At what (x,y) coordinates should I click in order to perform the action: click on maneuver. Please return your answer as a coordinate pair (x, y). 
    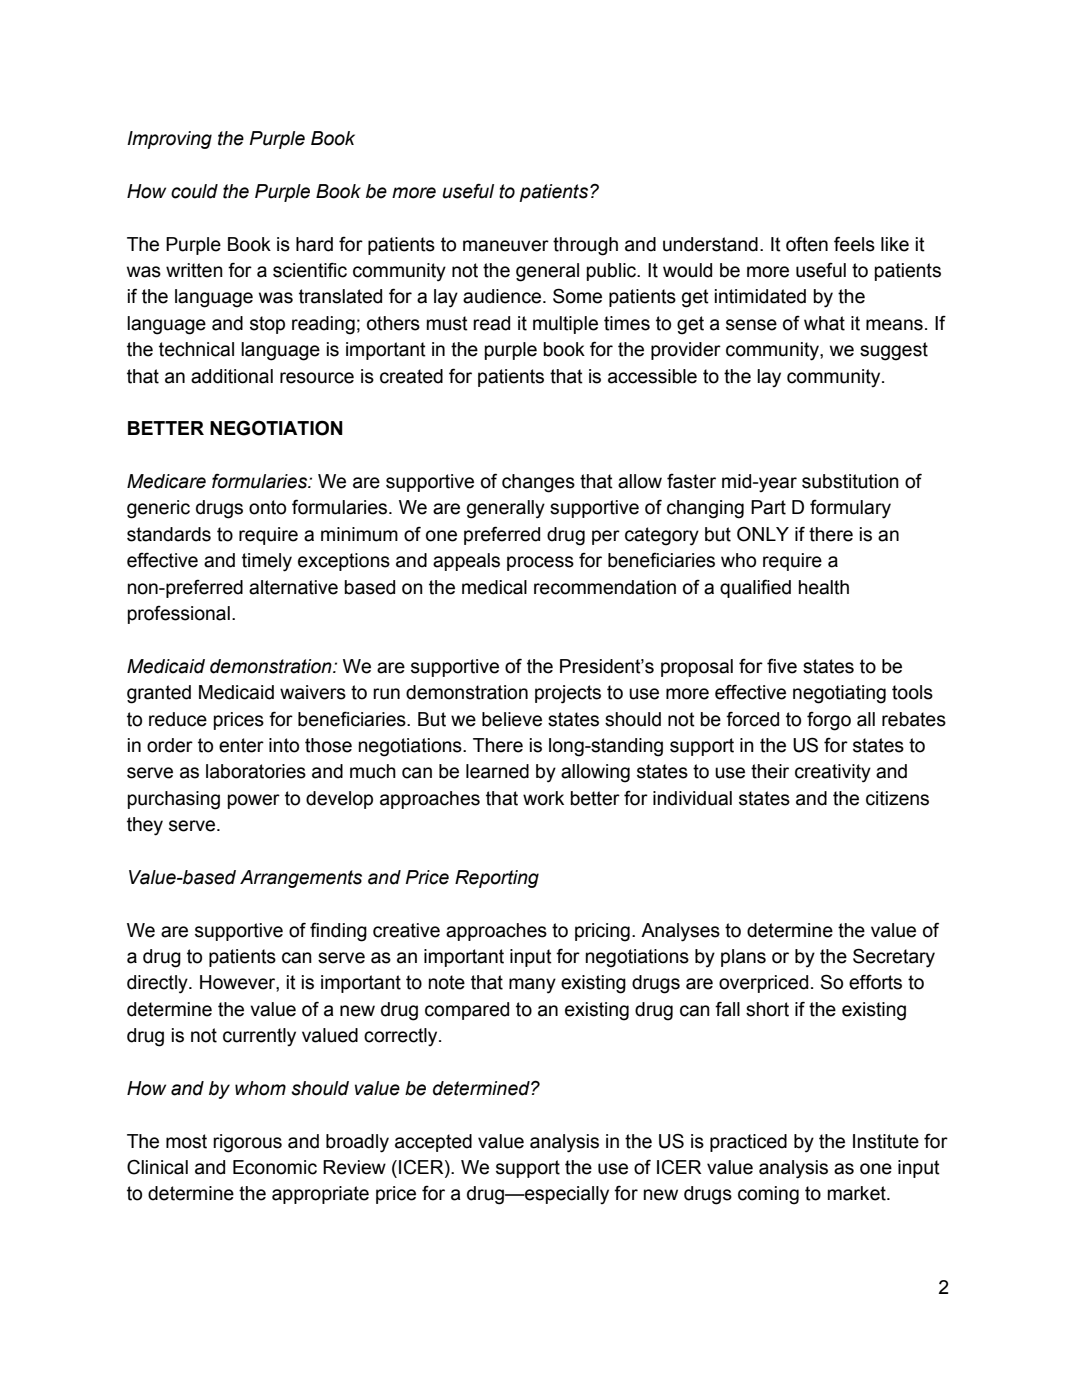
    Looking at the image, I should click on (506, 246).
